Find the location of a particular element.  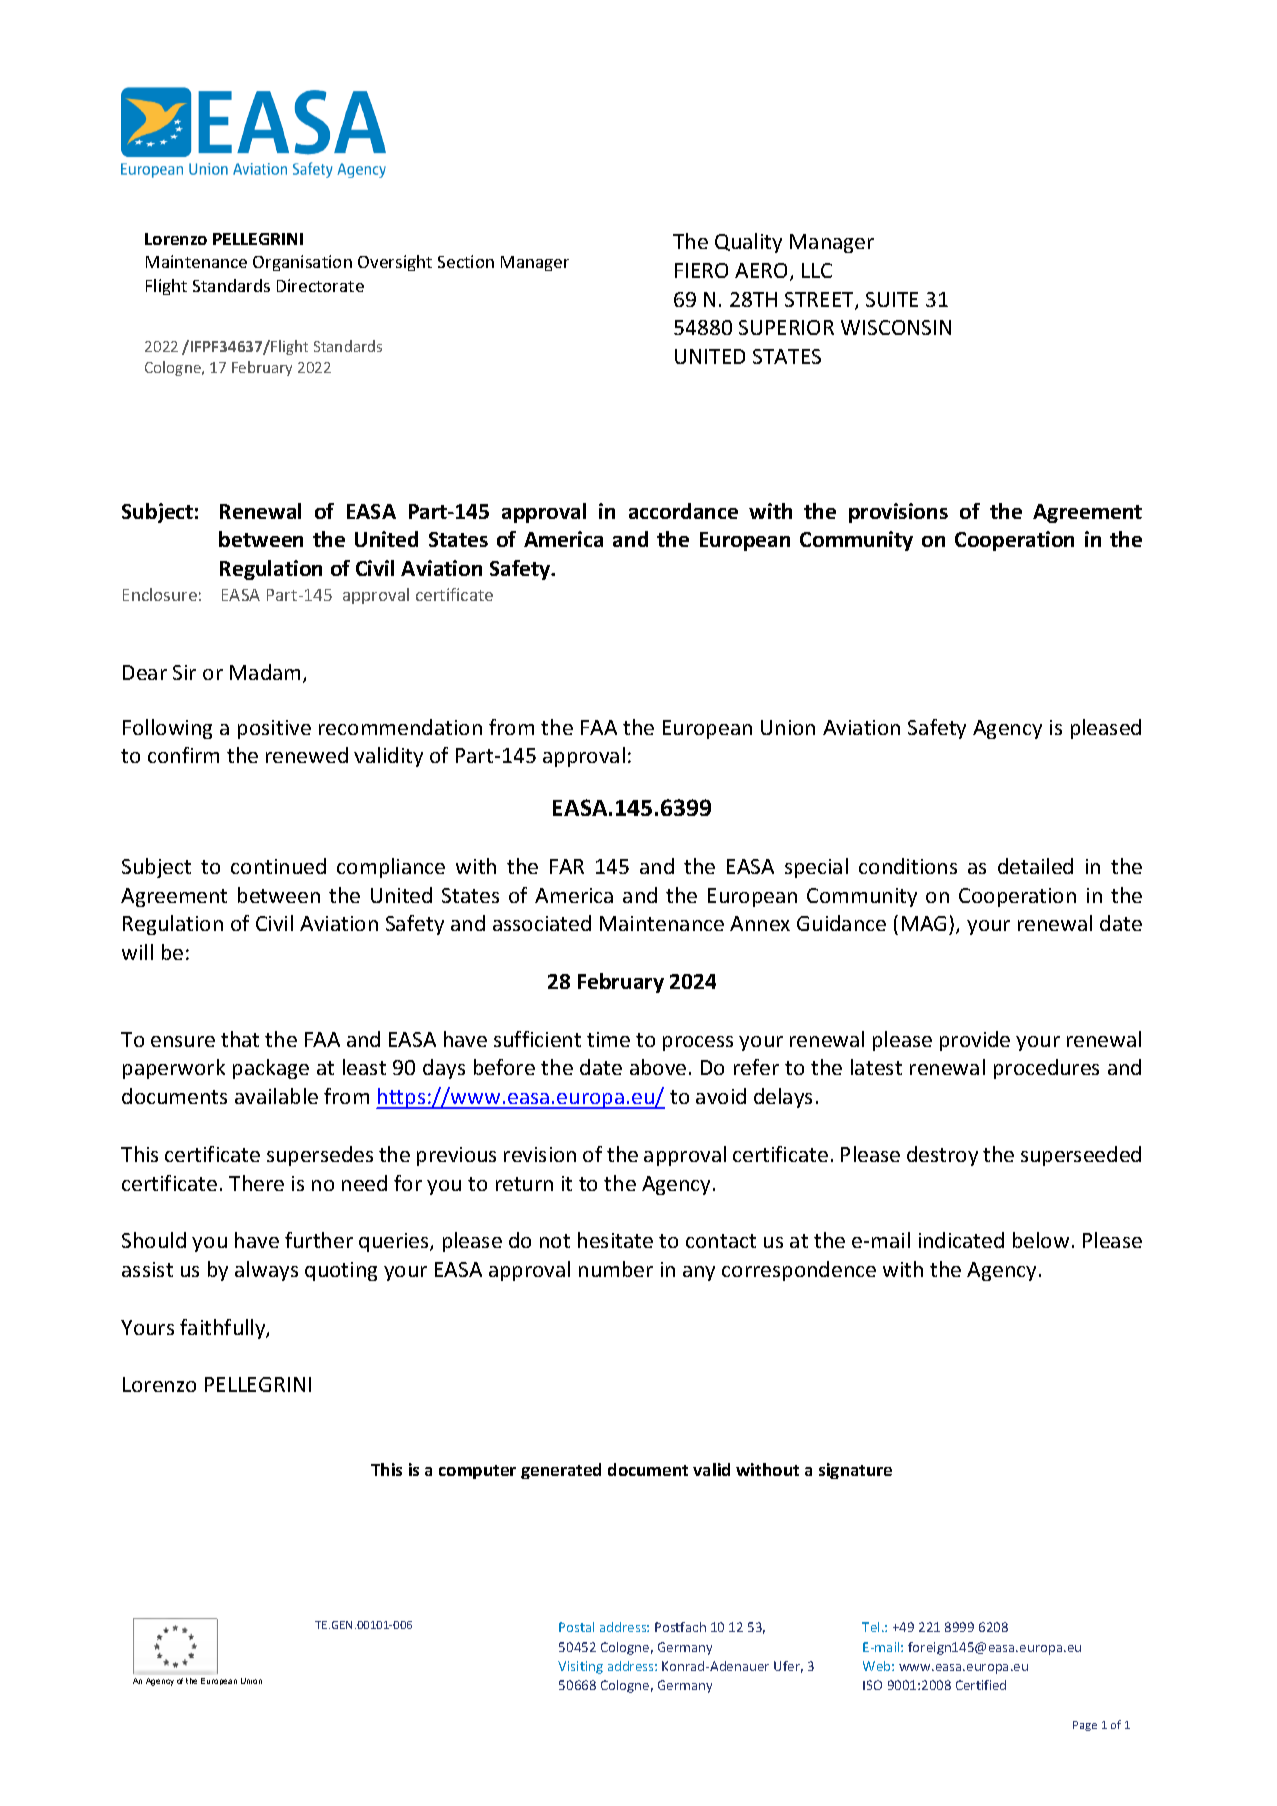

FIERO is located at coordinates (701, 270).
